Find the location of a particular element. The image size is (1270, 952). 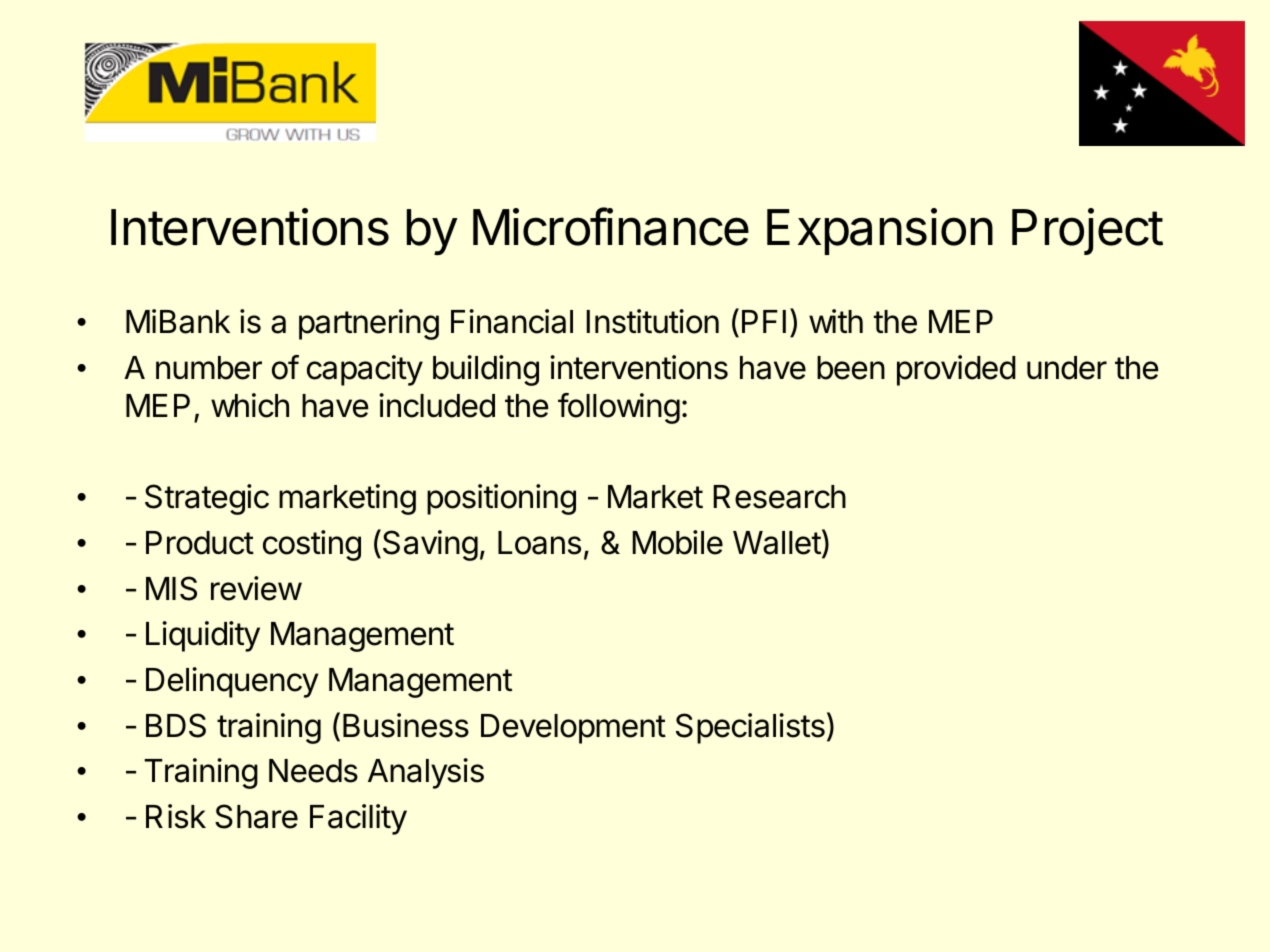

Share is located at coordinates (256, 816).
